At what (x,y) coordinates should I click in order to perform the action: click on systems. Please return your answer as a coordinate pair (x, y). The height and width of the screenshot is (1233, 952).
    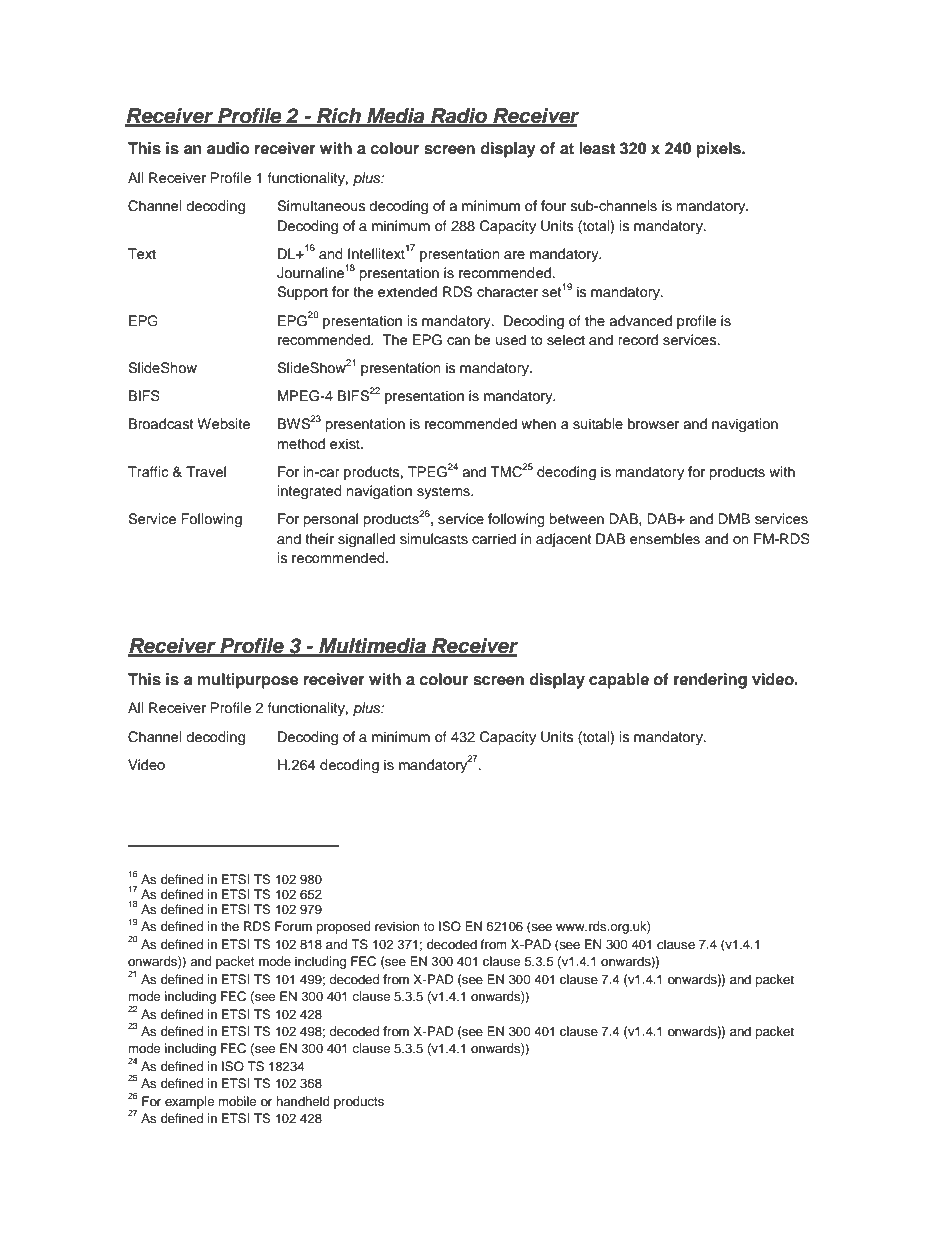
    Looking at the image, I should click on (444, 492).
